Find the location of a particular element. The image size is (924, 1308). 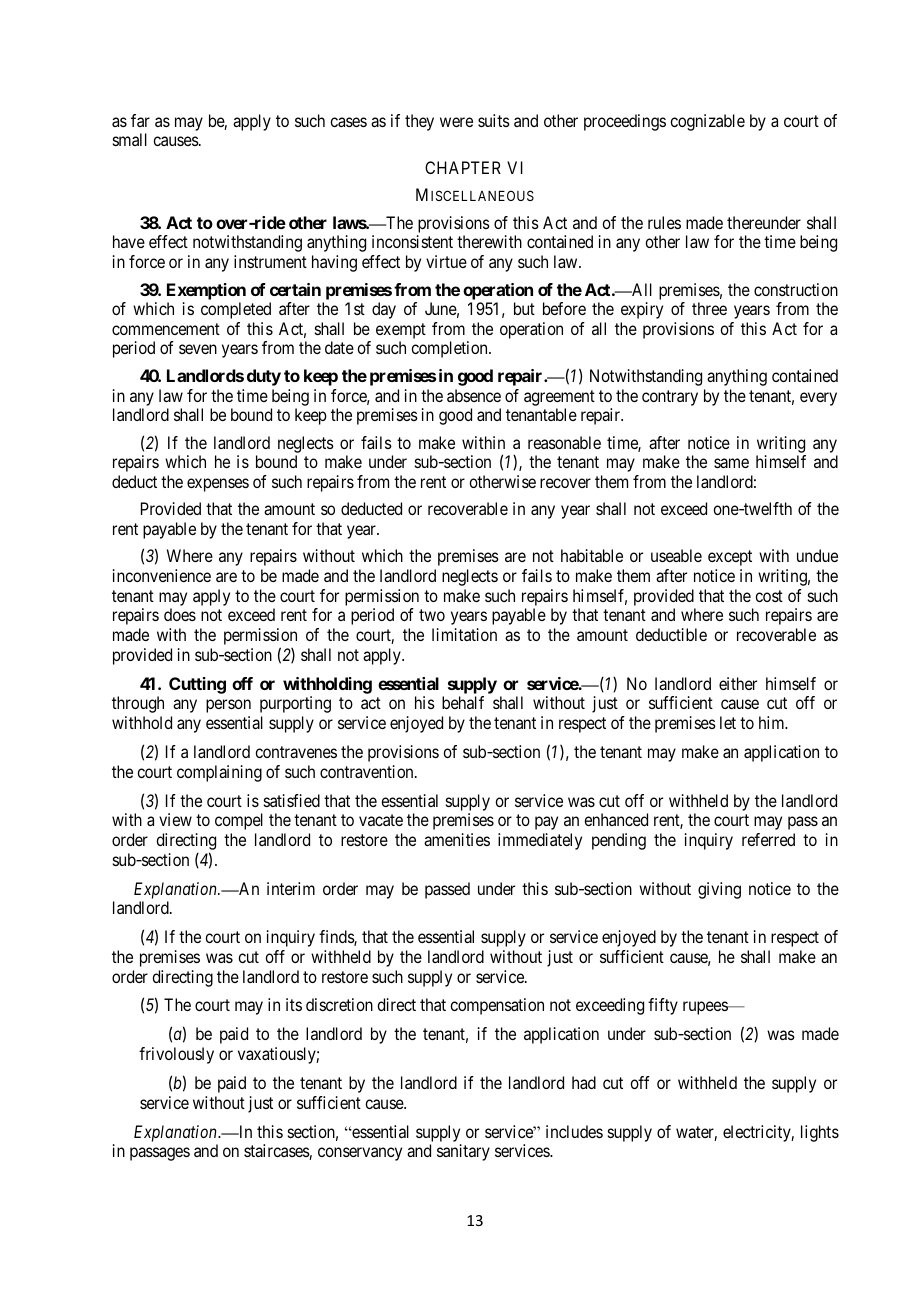

limitation is located at coordinates (464, 634).
